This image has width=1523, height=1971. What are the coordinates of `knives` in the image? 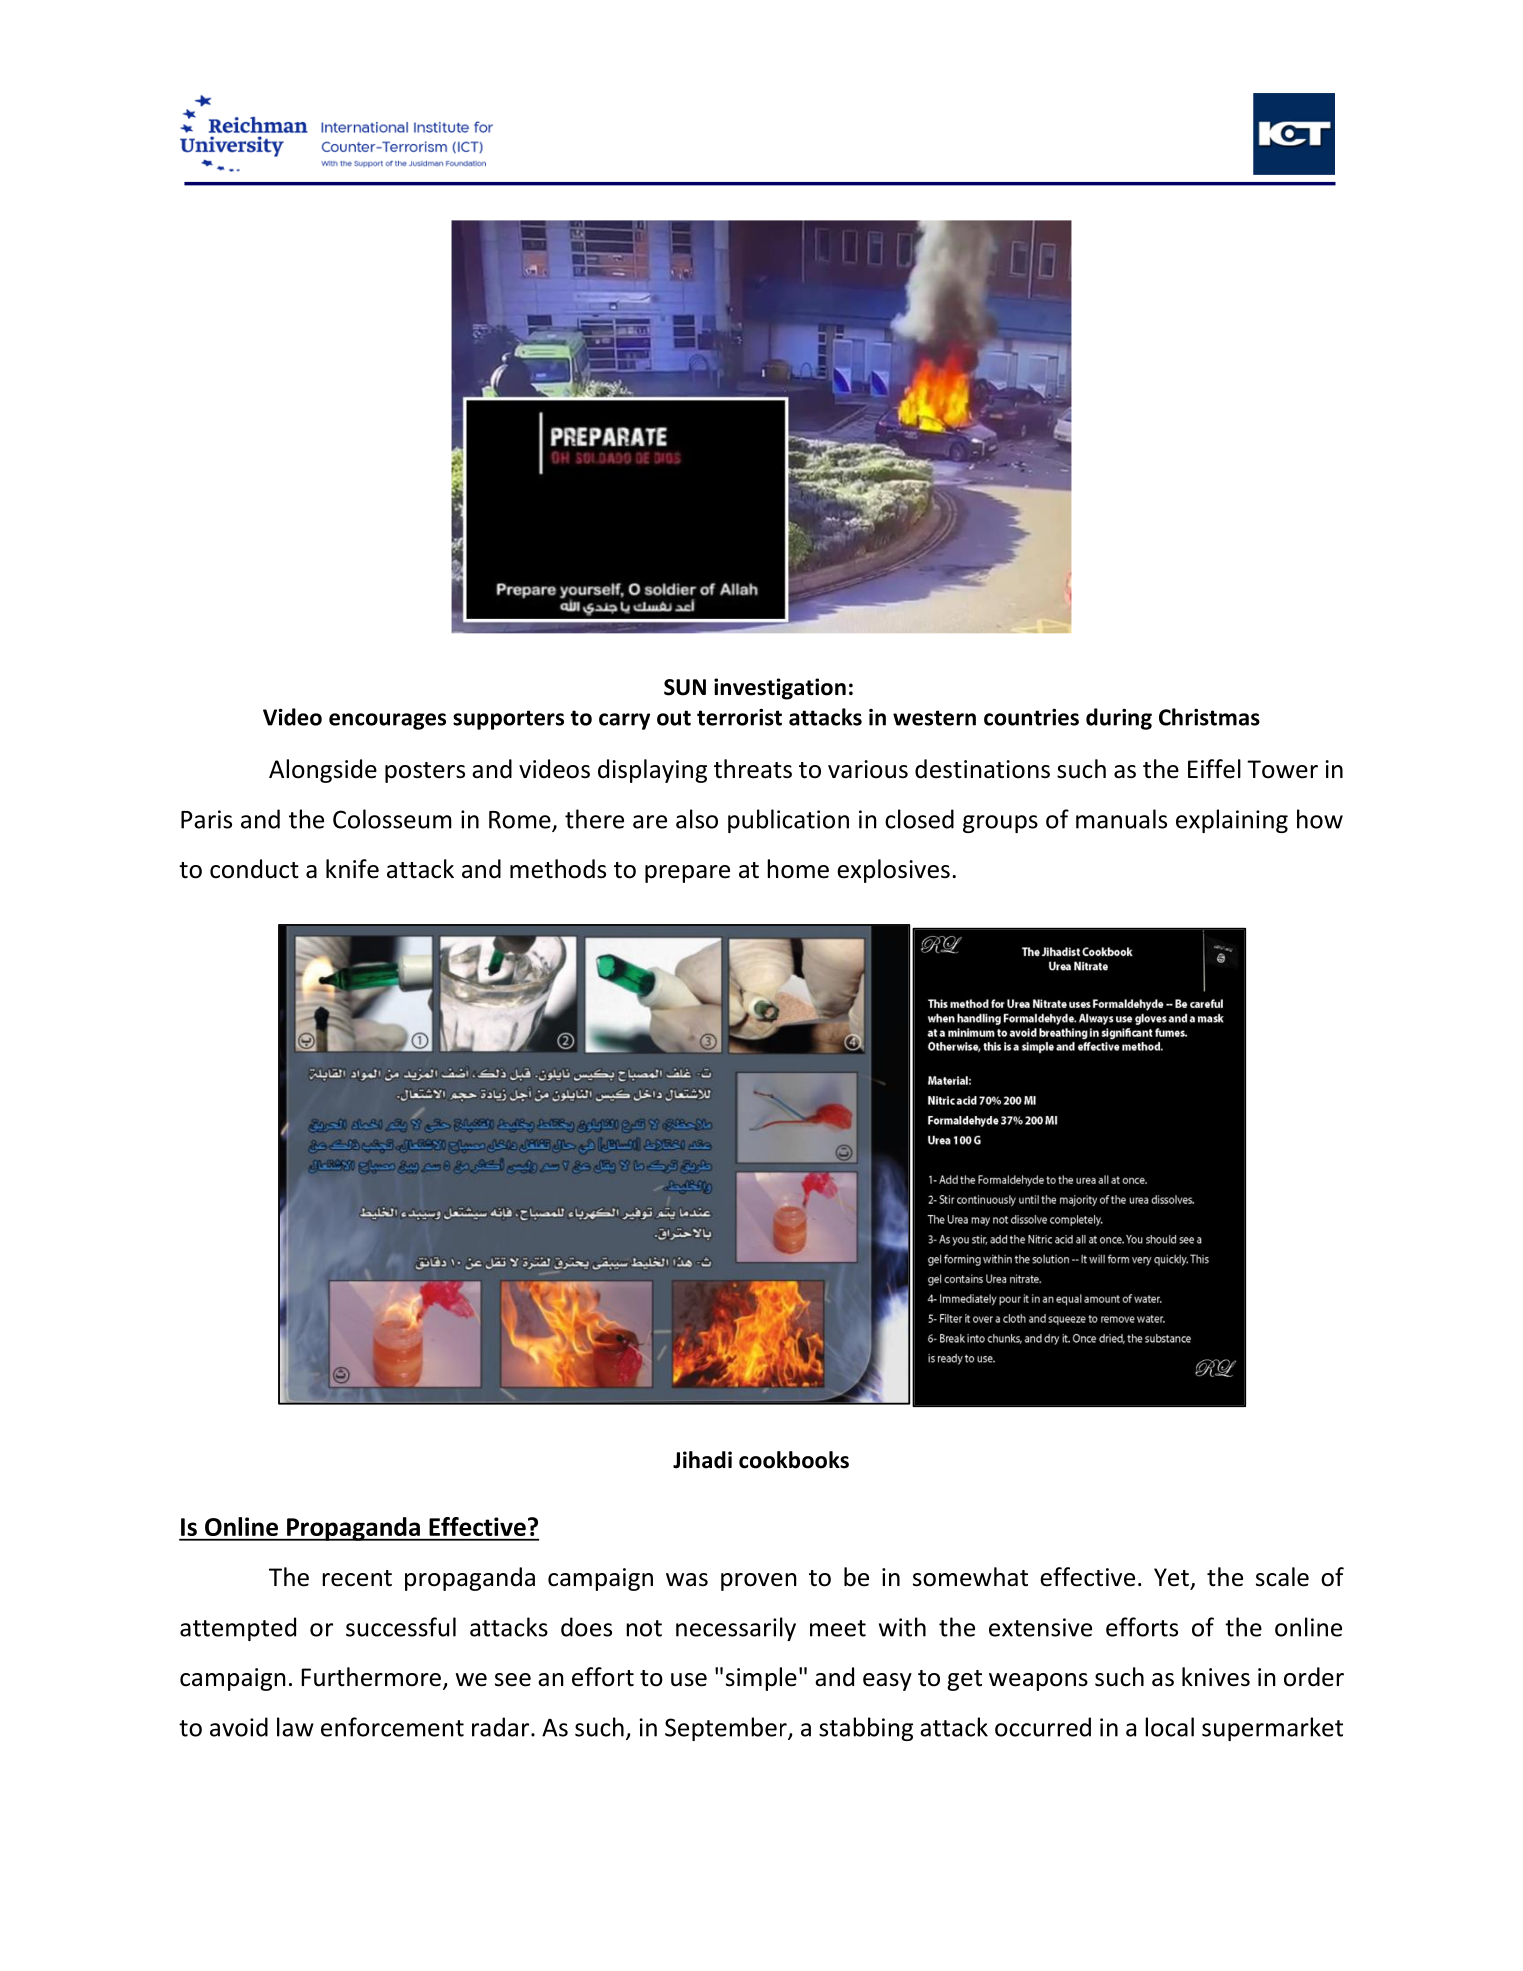 It's located at (1216, 1677).
